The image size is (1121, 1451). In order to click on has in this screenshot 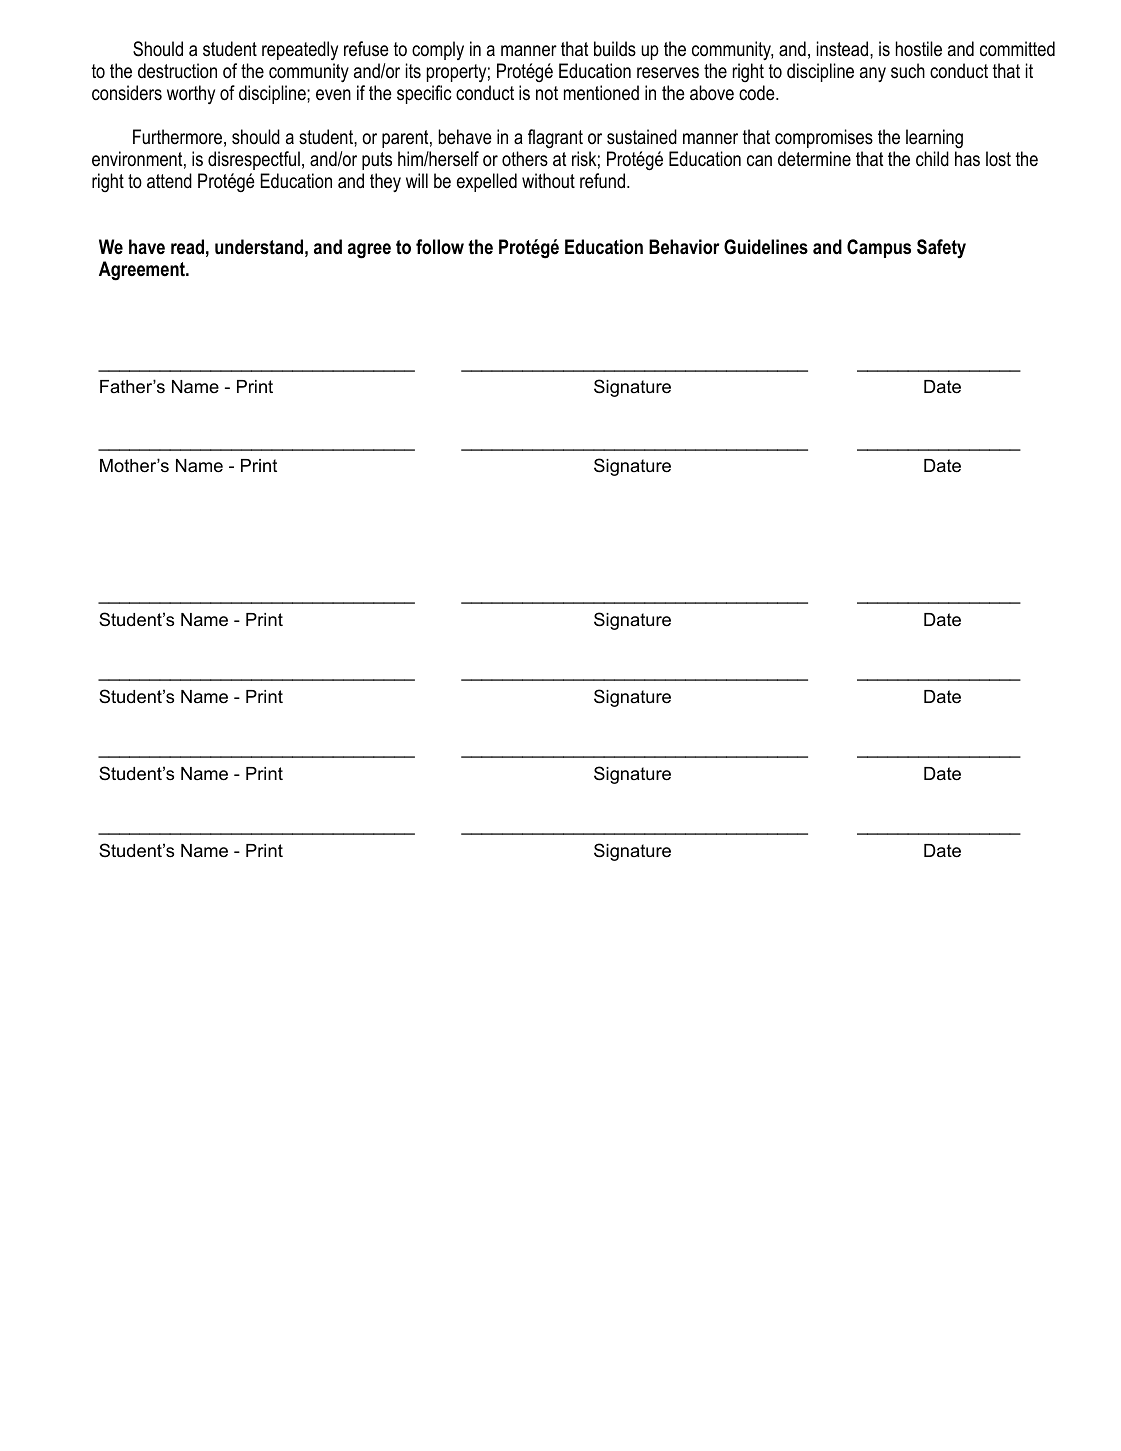, I will do `click(967, 159)`.
